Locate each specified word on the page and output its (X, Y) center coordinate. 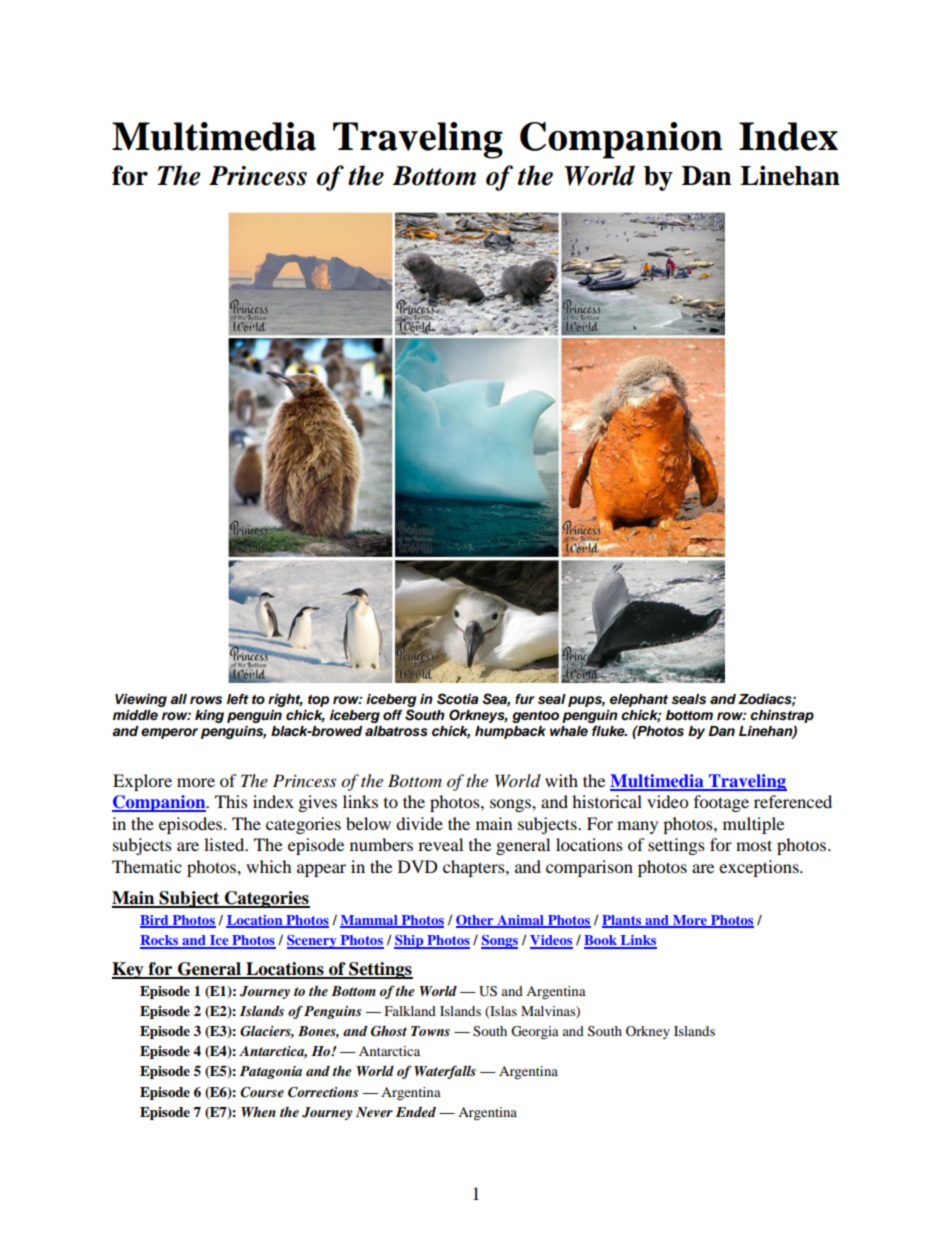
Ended (416, 1112)
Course (262, 1092)
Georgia (535, 1033)
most (754, 845)
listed (225, 844)
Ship (410, 942)
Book (601, 941)
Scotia (458, 699)
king (209, 716)
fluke (609, 731)
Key (129, 970)
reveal (440, 844)
